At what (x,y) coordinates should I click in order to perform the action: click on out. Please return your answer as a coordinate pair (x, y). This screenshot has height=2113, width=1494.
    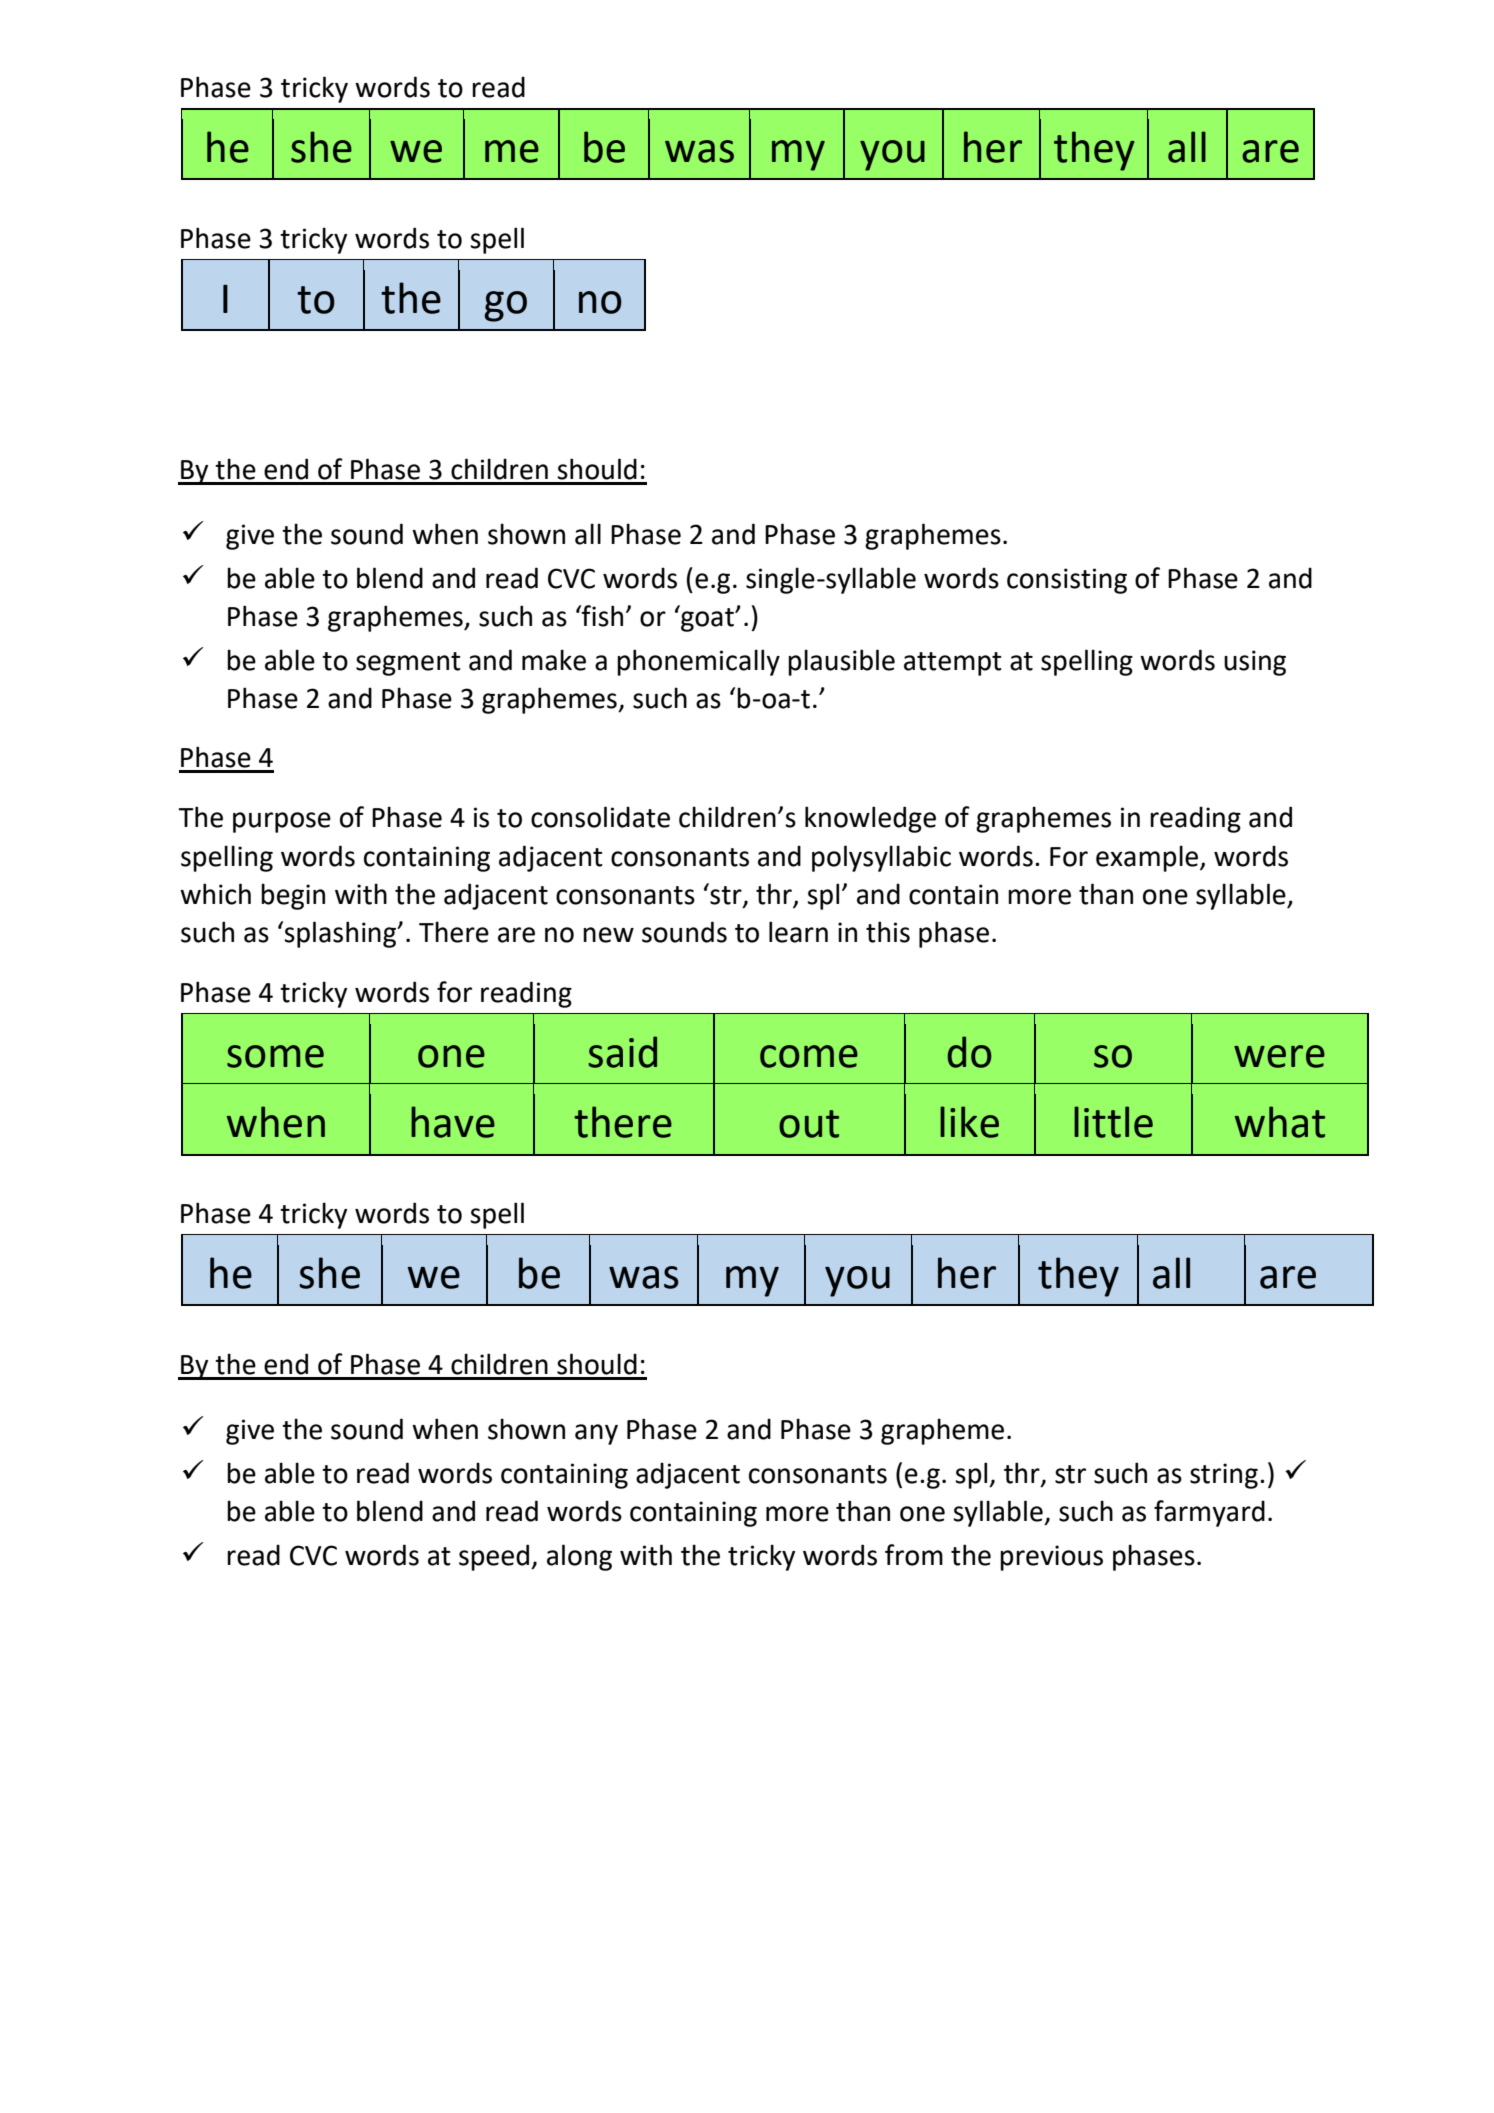
    Looking at the image, I should click on (809, 1124).
